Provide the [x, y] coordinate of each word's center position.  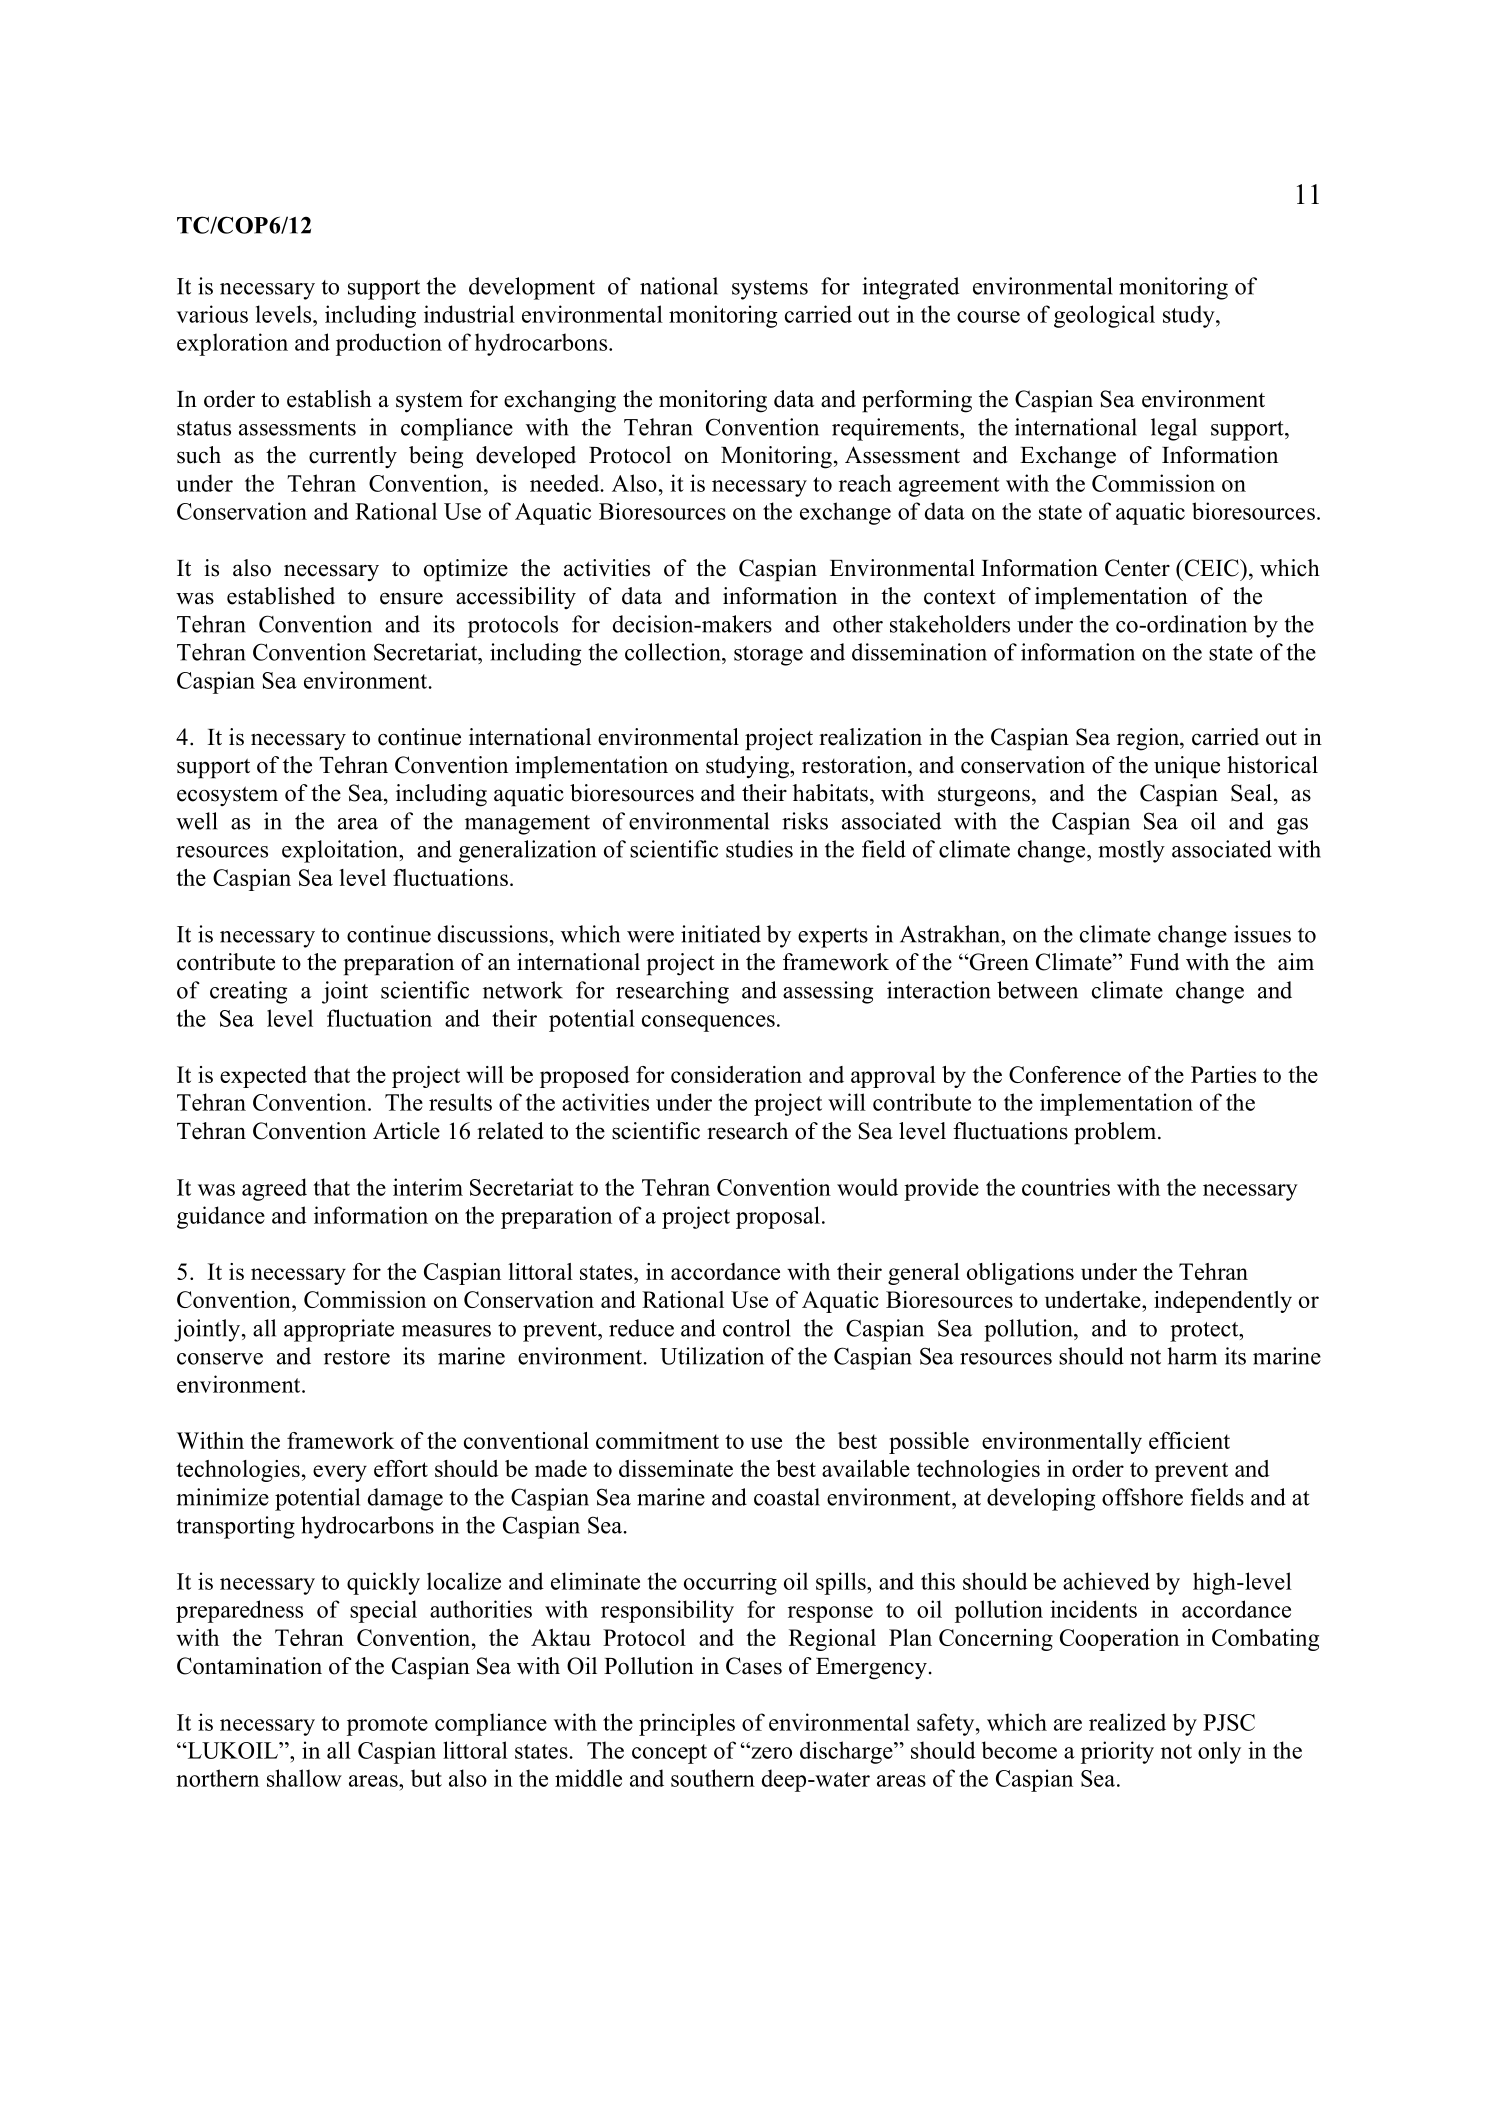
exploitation [341, 851]
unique [1187, 767]
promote [387, 1726]
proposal [778, 1217]
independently [1223, 1302]
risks [805, 821]
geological [1104, 316]
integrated [910, 288]
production [389, 344]
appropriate [339, 1330]
